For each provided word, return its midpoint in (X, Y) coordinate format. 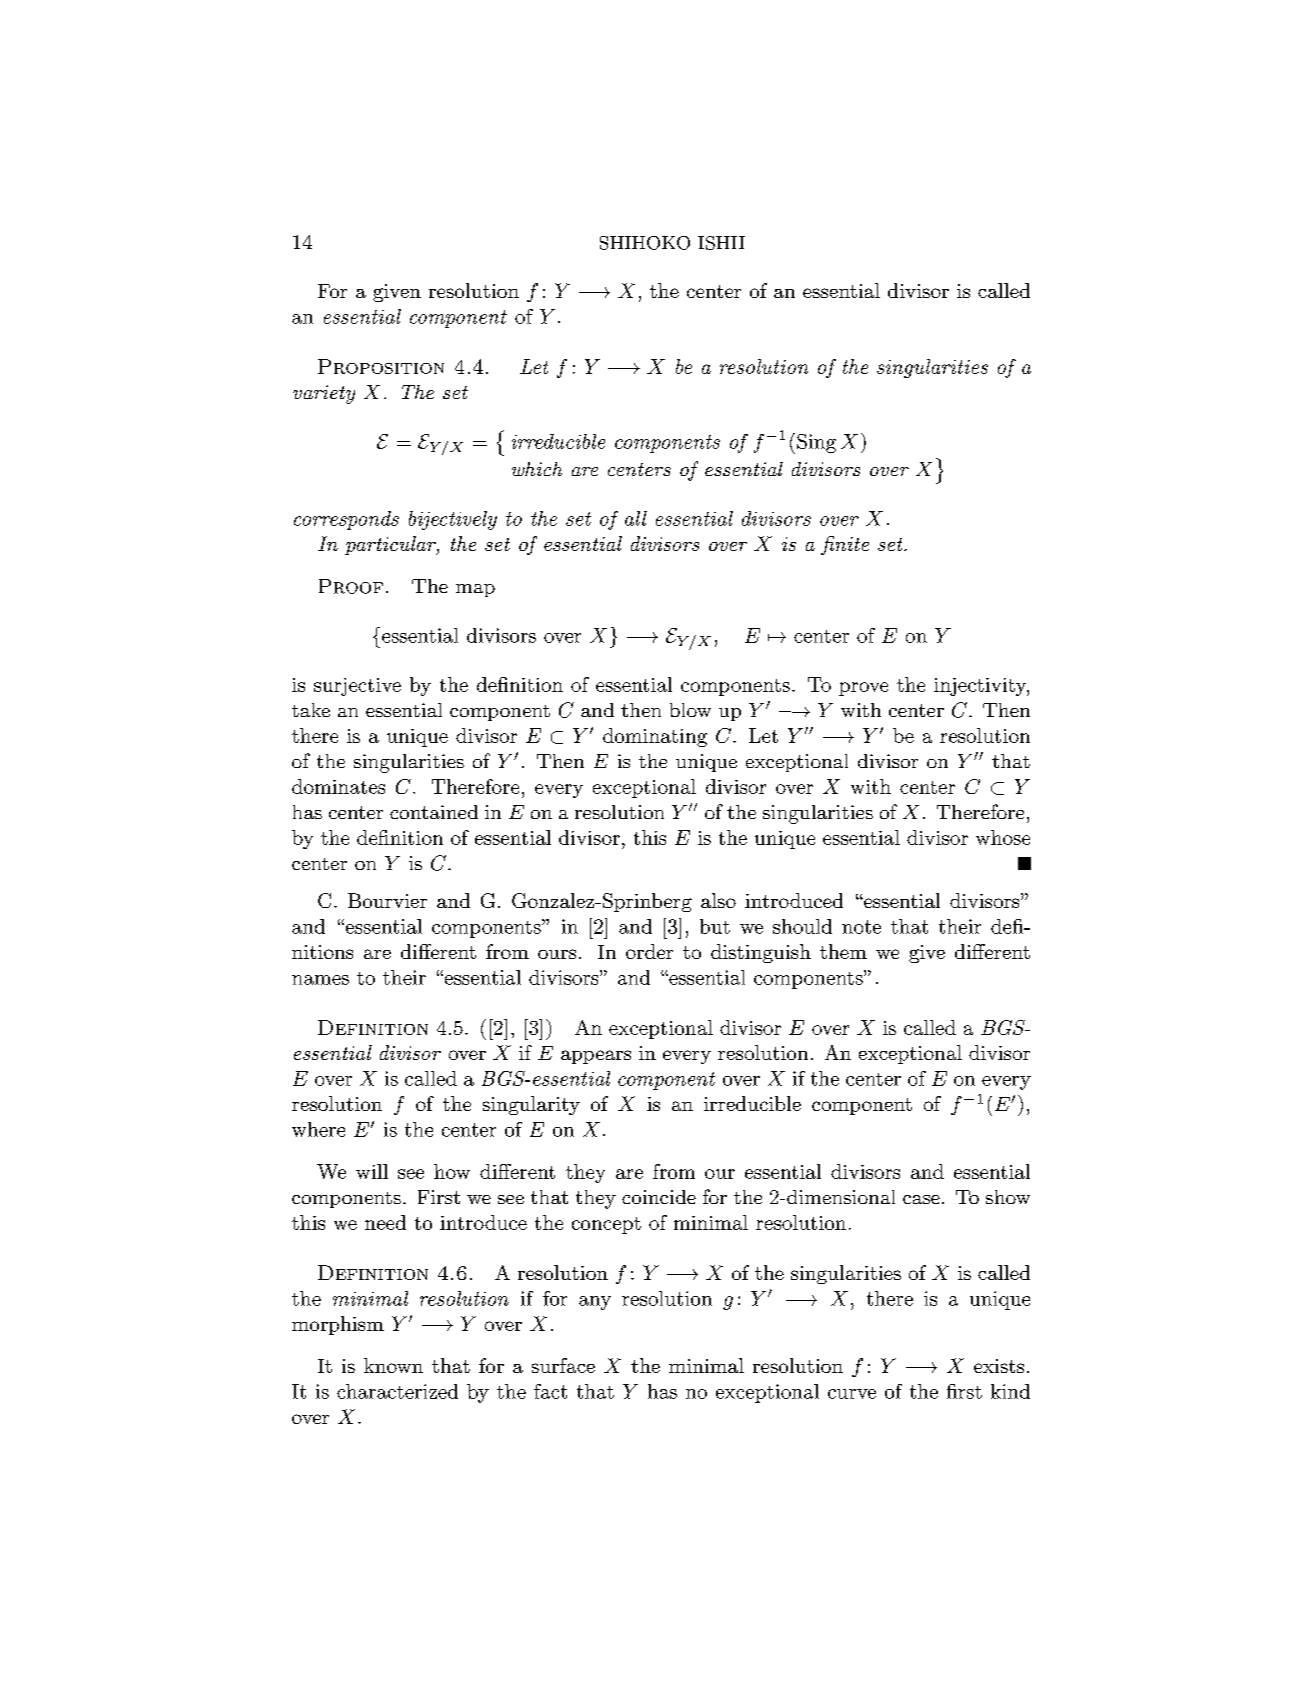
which (537, 469)
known (393, 1365)
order (649, 951)
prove (863, 689)
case (921, 1199)
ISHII (721, 243)
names (320, 980)
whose (1003, 837)
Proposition (381, 366)
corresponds (346, 520)
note (861, 927)
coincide (659, 1197)
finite (845, 545)
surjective (357, 687)
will (372, 1171)
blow (690, 710)
